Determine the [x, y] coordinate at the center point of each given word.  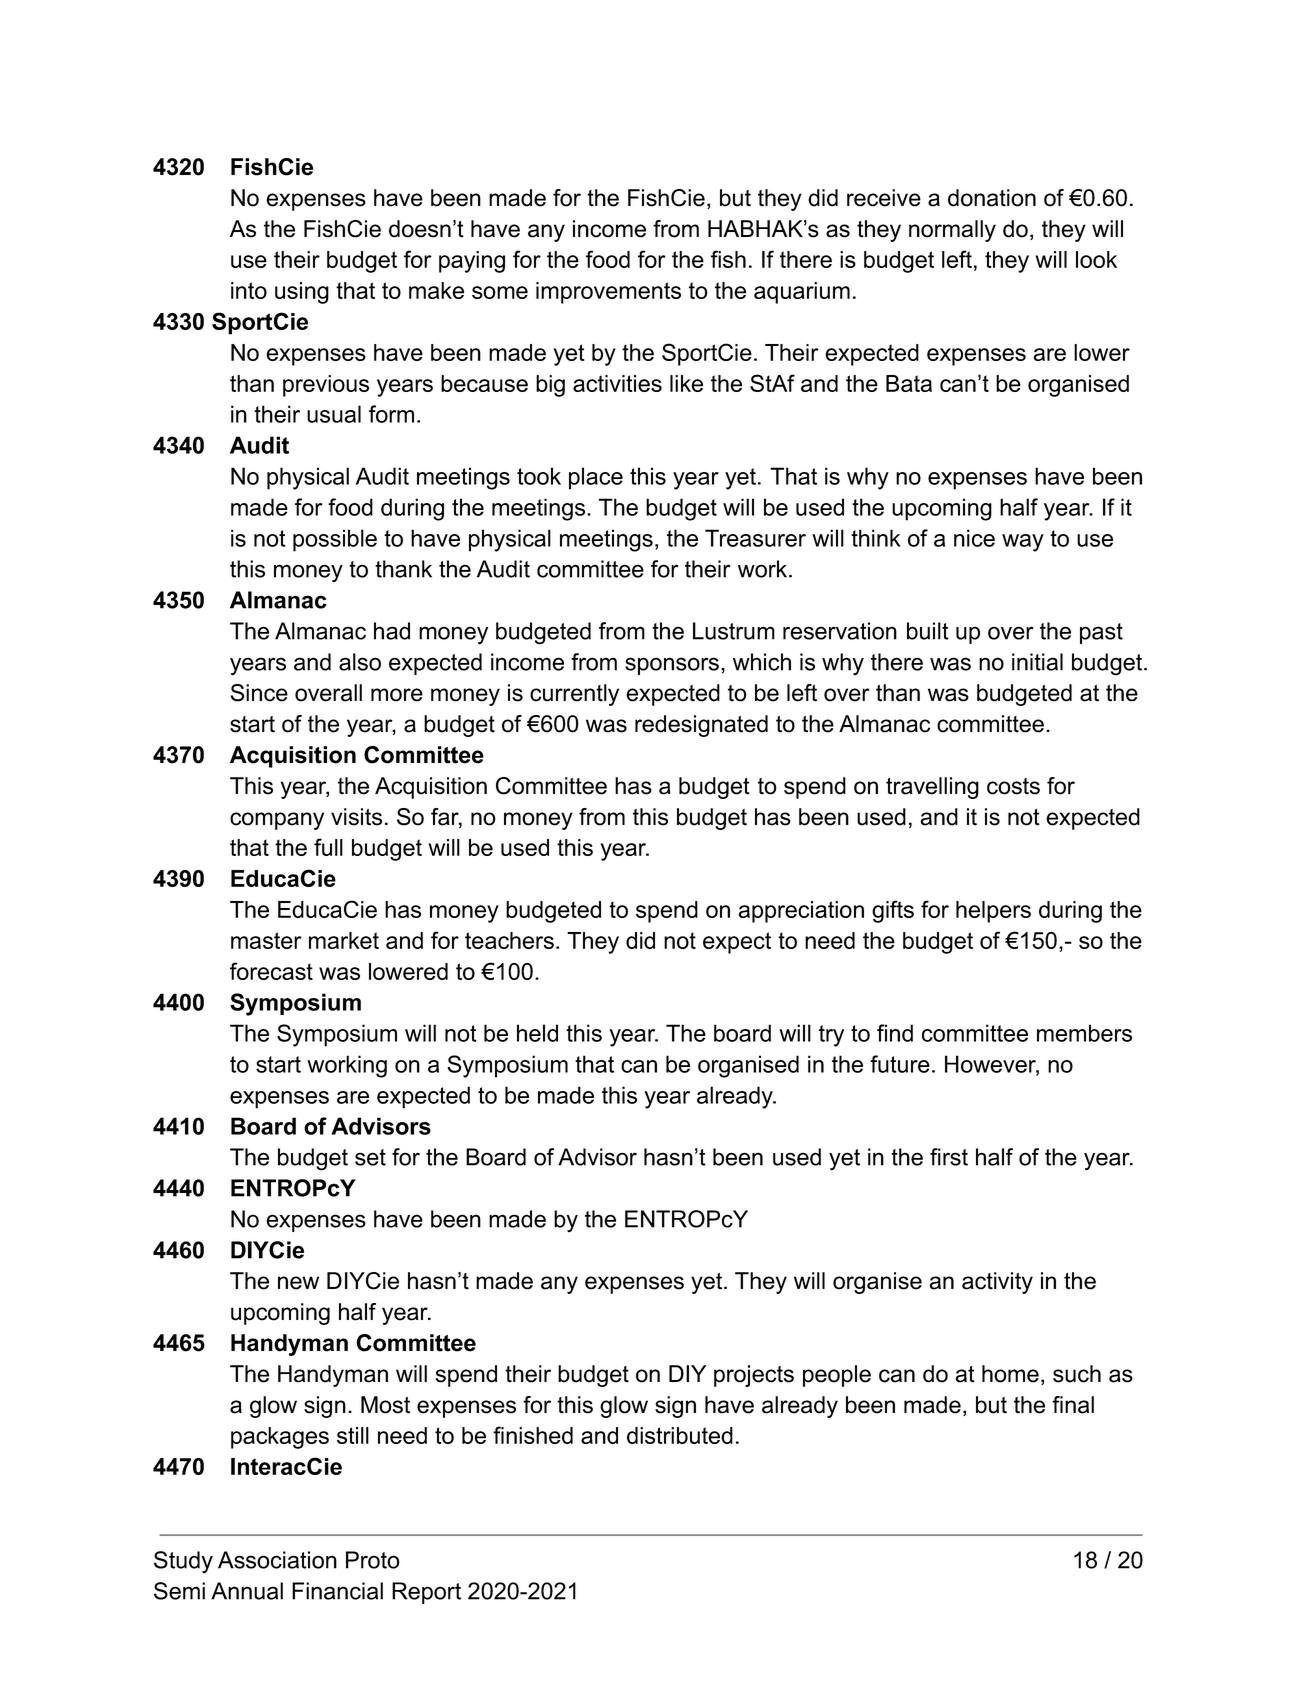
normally [952, 231]
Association [277, 1560]
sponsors [672, 666]
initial [1037, 662]
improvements [608, 293]
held [537, 1033]
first [949, 1157]
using [302, 293]
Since [259, 693]
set [370, 1157]
